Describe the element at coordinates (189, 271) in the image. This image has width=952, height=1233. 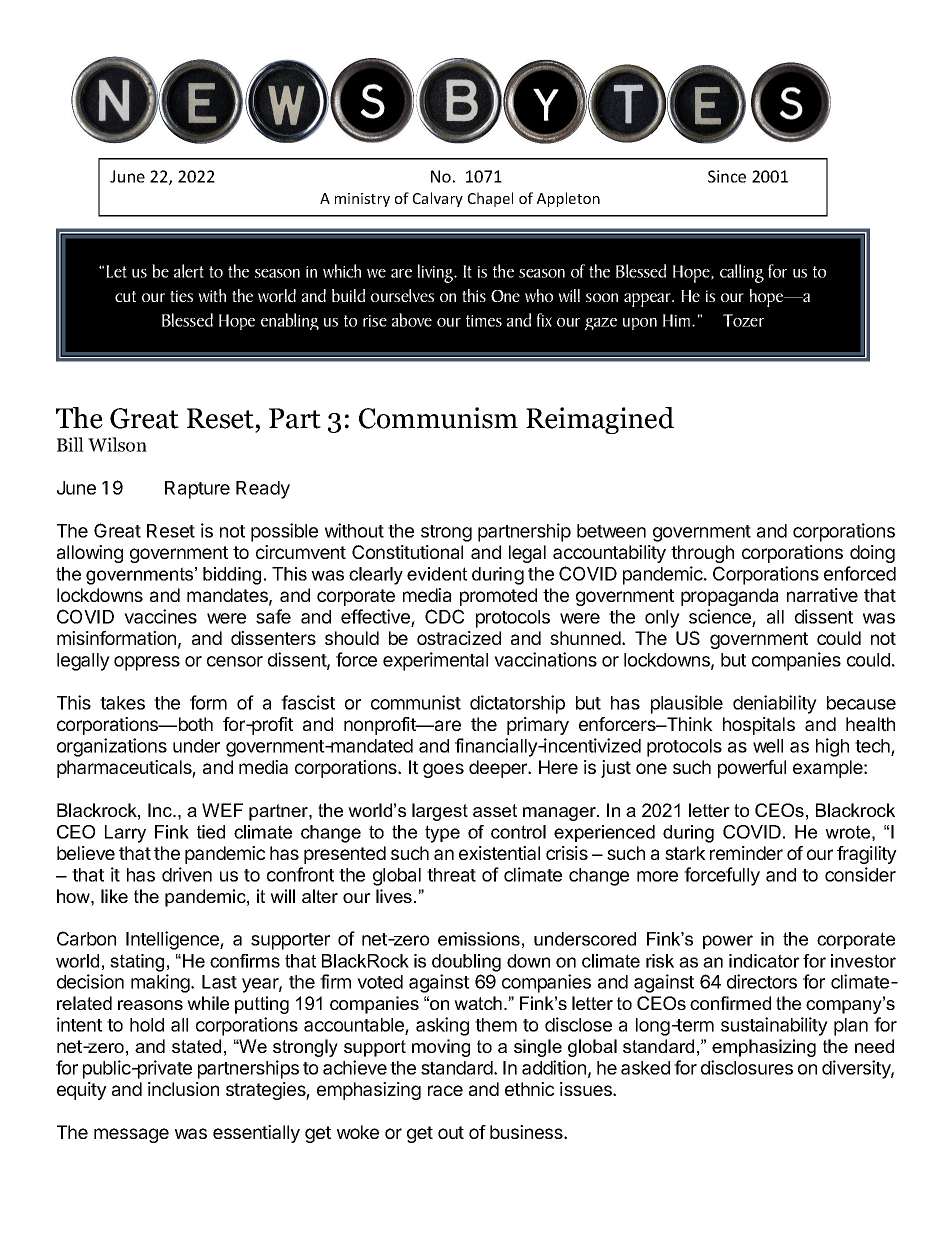
I see `alert` at that location.
